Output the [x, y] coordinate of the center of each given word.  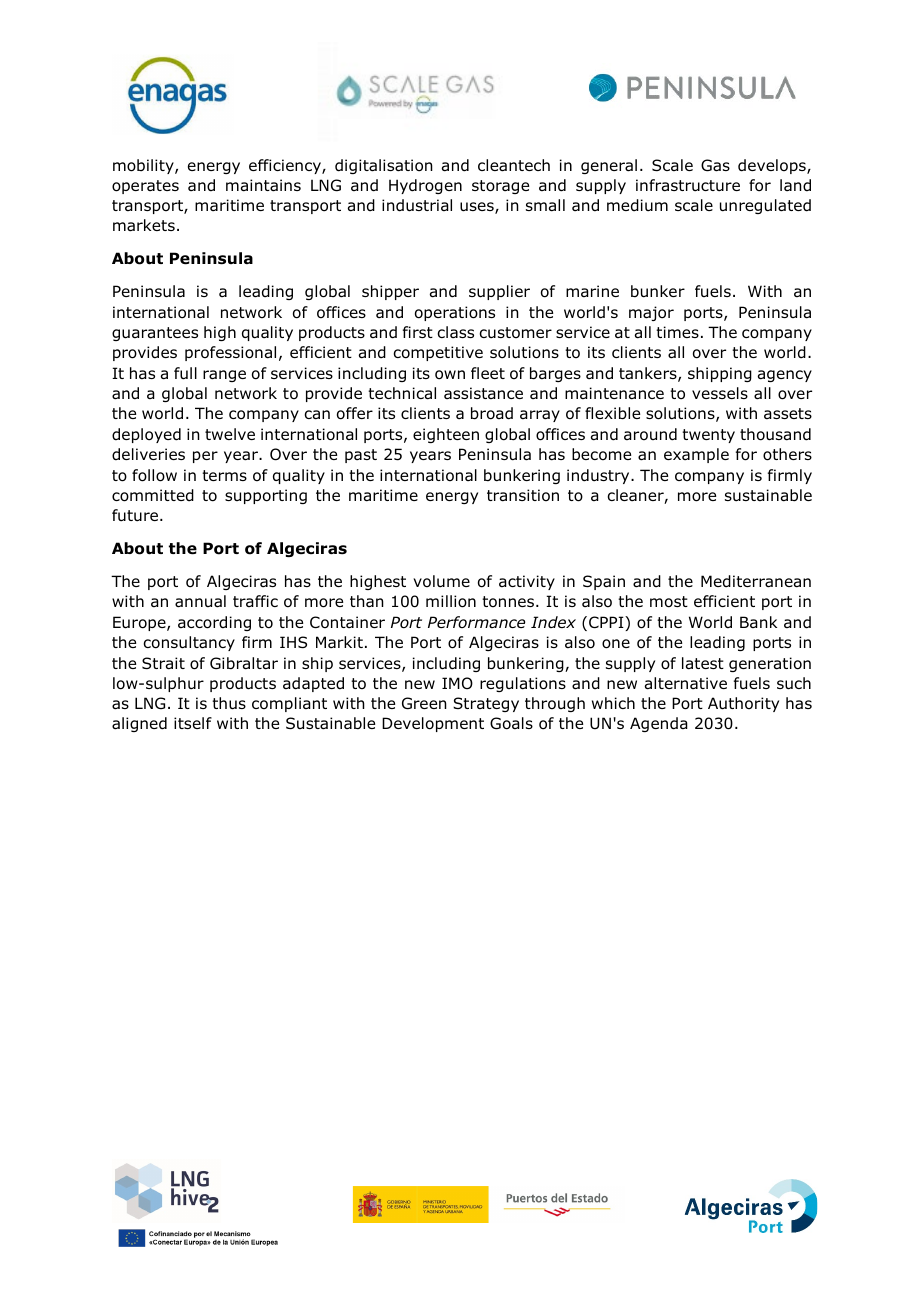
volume [441, 581]
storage [500, 187]
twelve [230, 434]
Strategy [486, 704]
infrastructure [688, 185]
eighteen [446, 435]
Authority [743, 704]
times [677, 332]
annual [200, 601]
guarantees [155, 334]
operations [455, 313]
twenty [708, 436]
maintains [263, 185]
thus [229, 703]
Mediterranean [756, 581]
